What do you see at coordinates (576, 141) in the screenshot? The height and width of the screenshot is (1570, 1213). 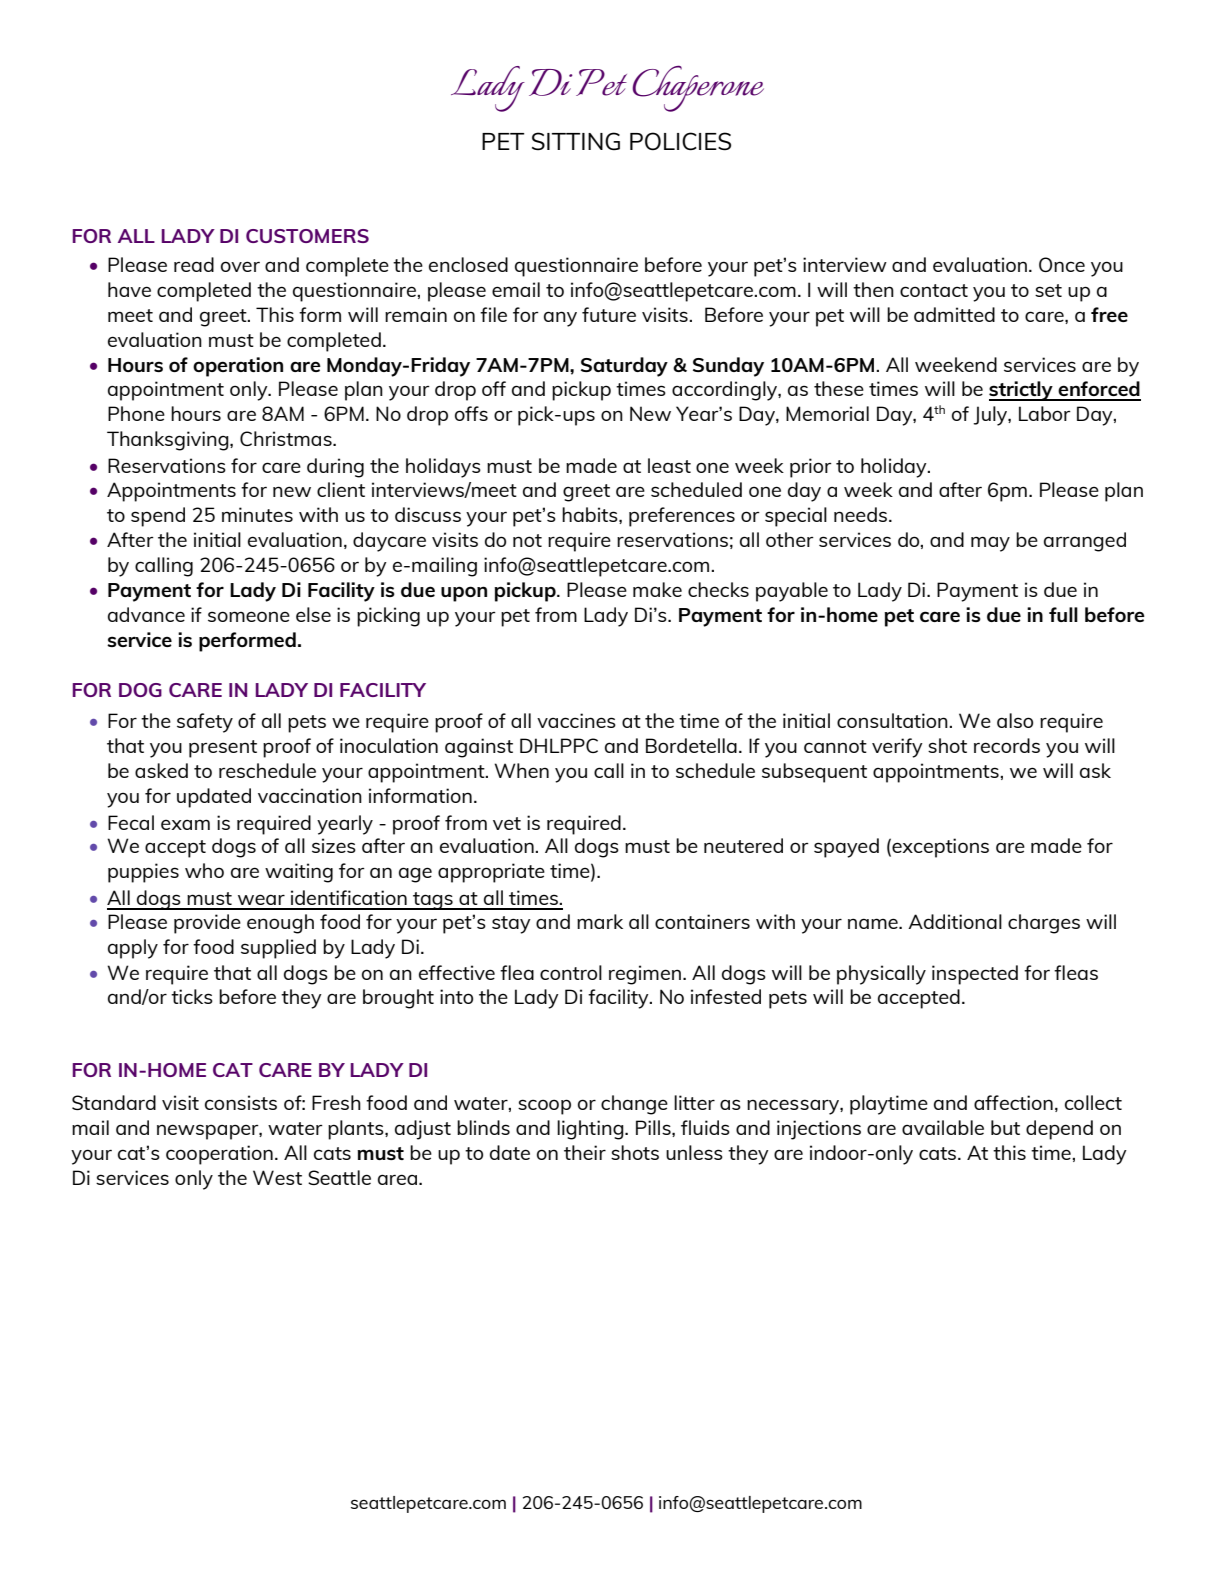 I see `SITTING` at bounding box center [576, 141].
